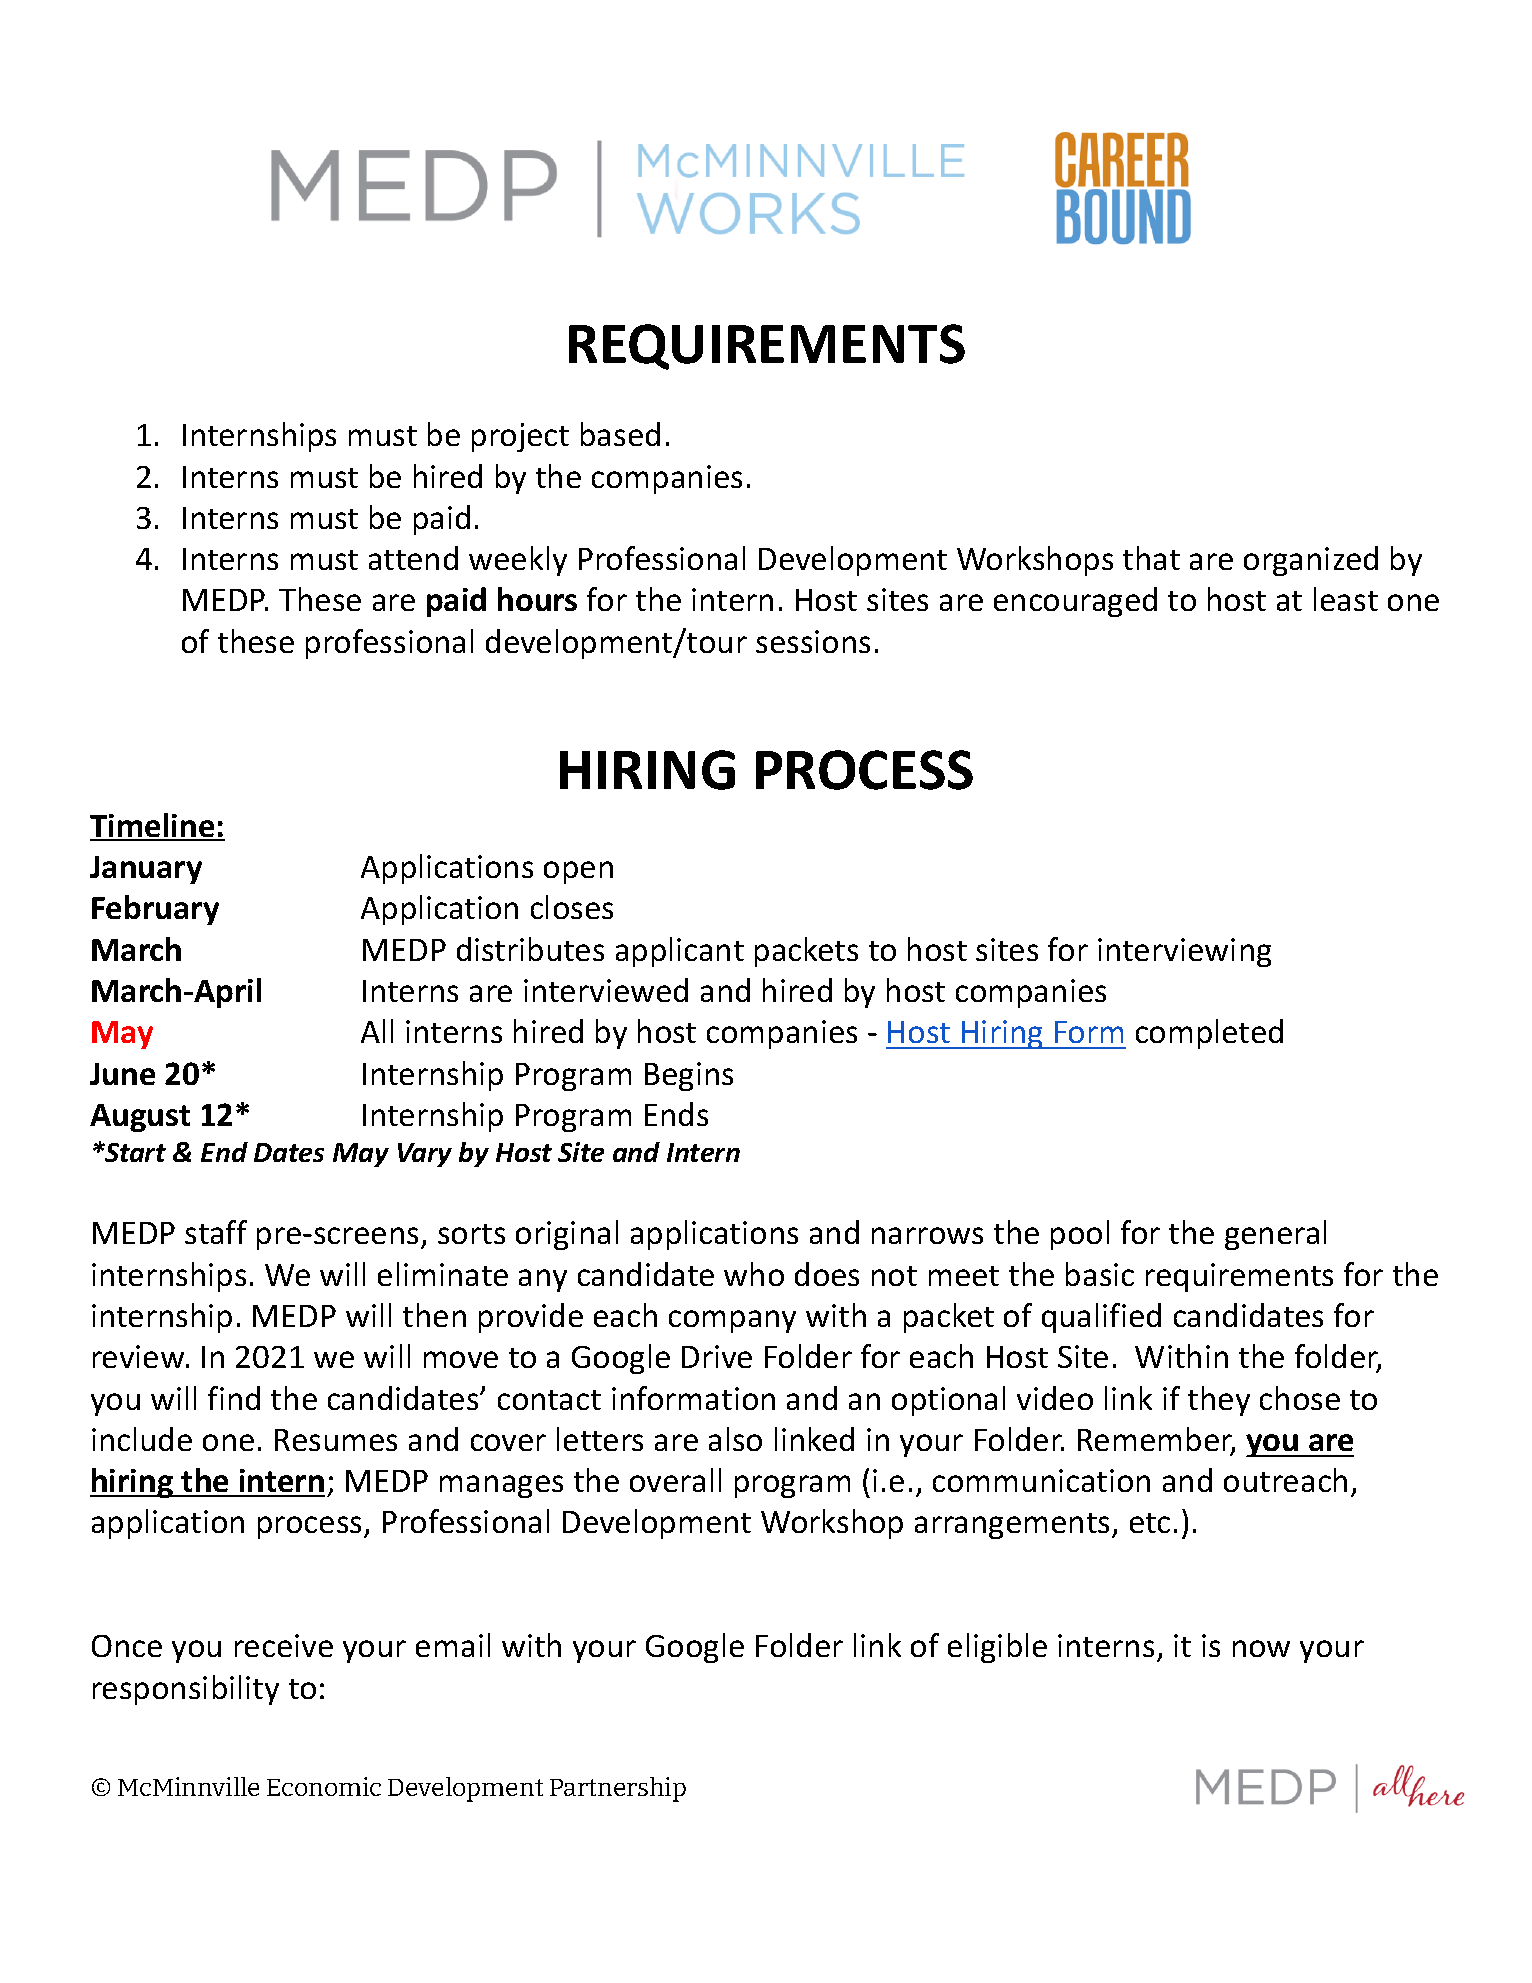 The image size is (1532, 1983). What do you see at coordinates (324, 1786) in the screenshot?
I see `Economic` at bounding box center [324, 1786].
